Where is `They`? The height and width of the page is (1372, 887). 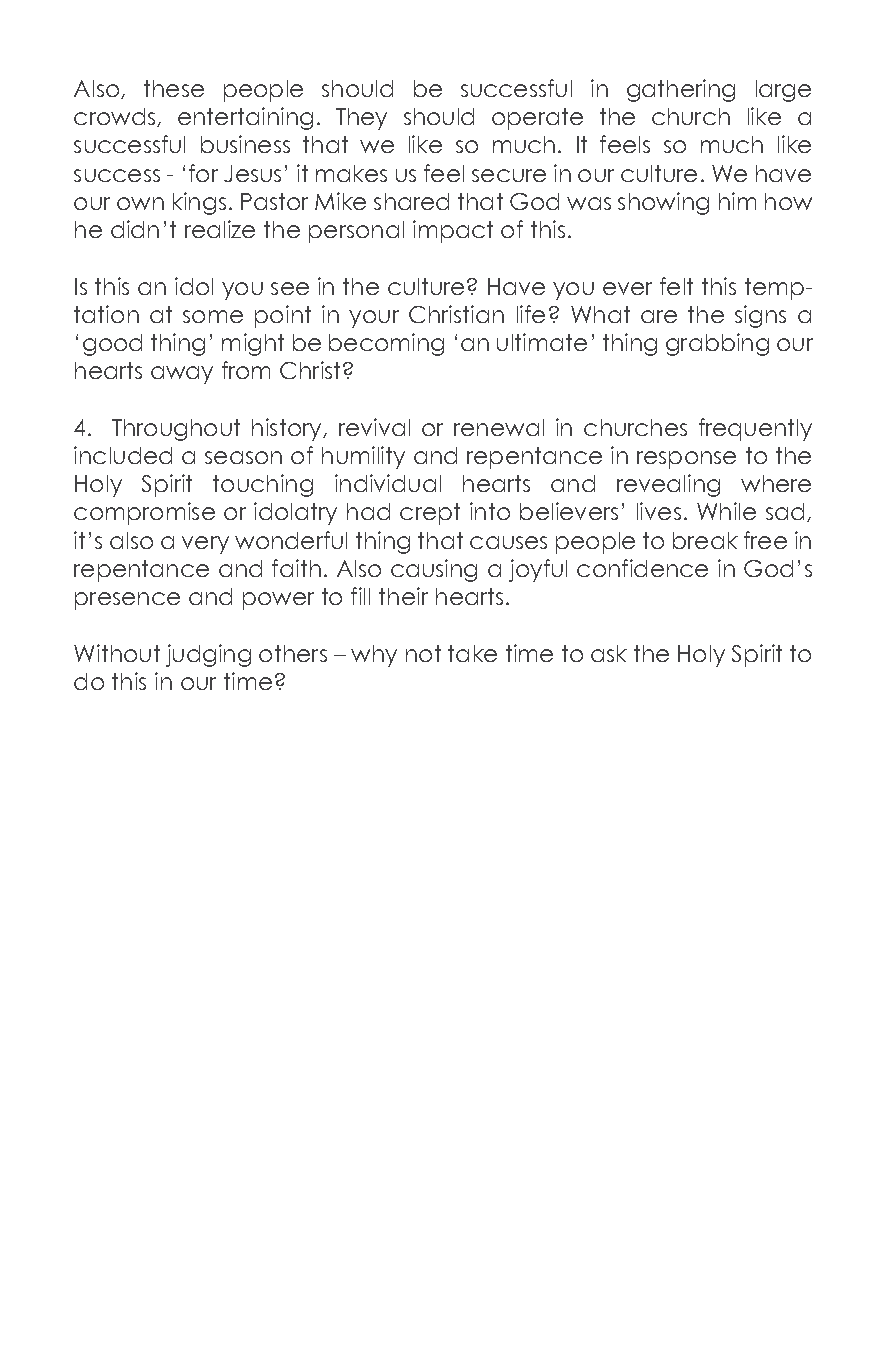
They is located at coordinates (361, 119).
